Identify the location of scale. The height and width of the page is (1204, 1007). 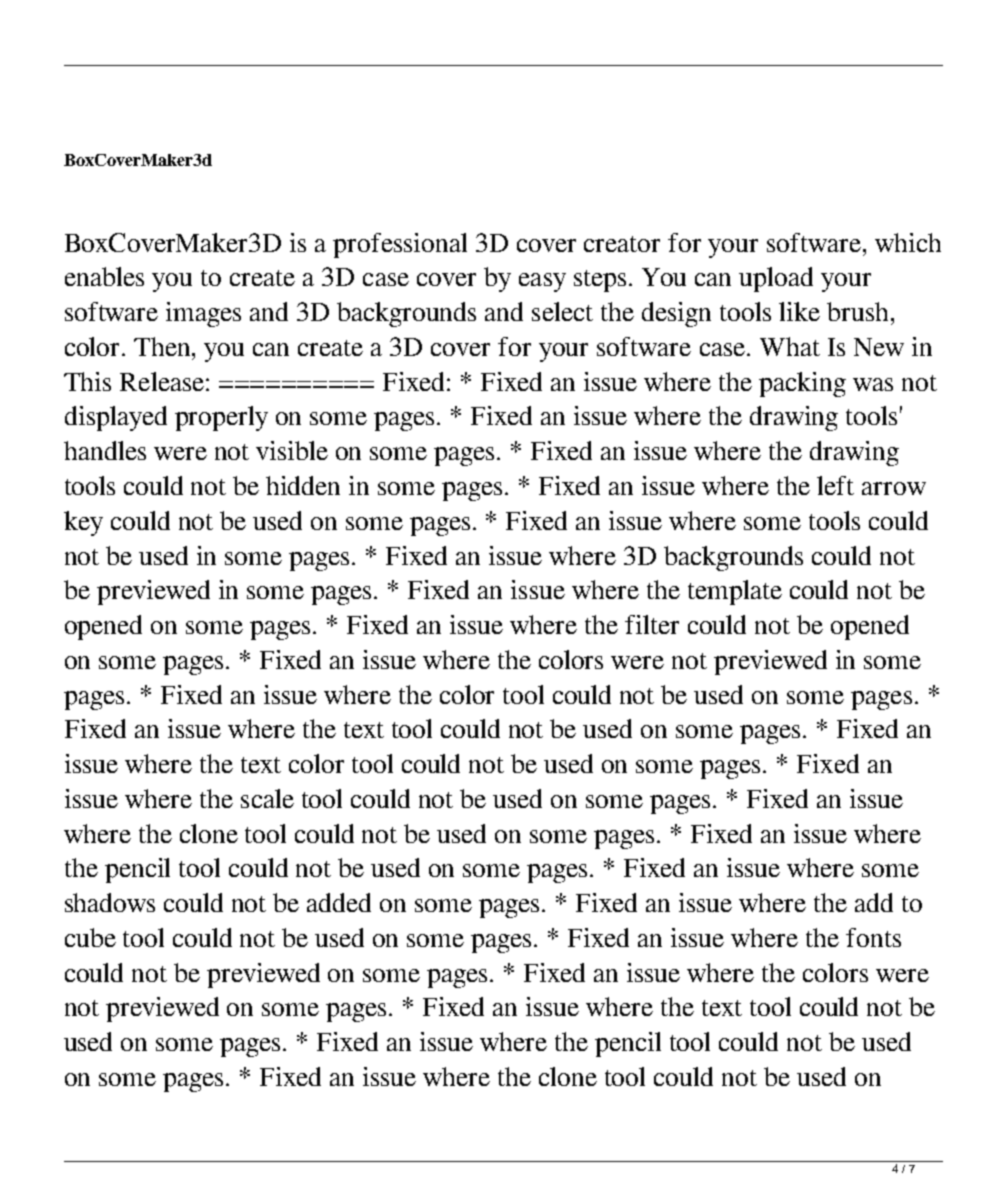
(267, 798).
